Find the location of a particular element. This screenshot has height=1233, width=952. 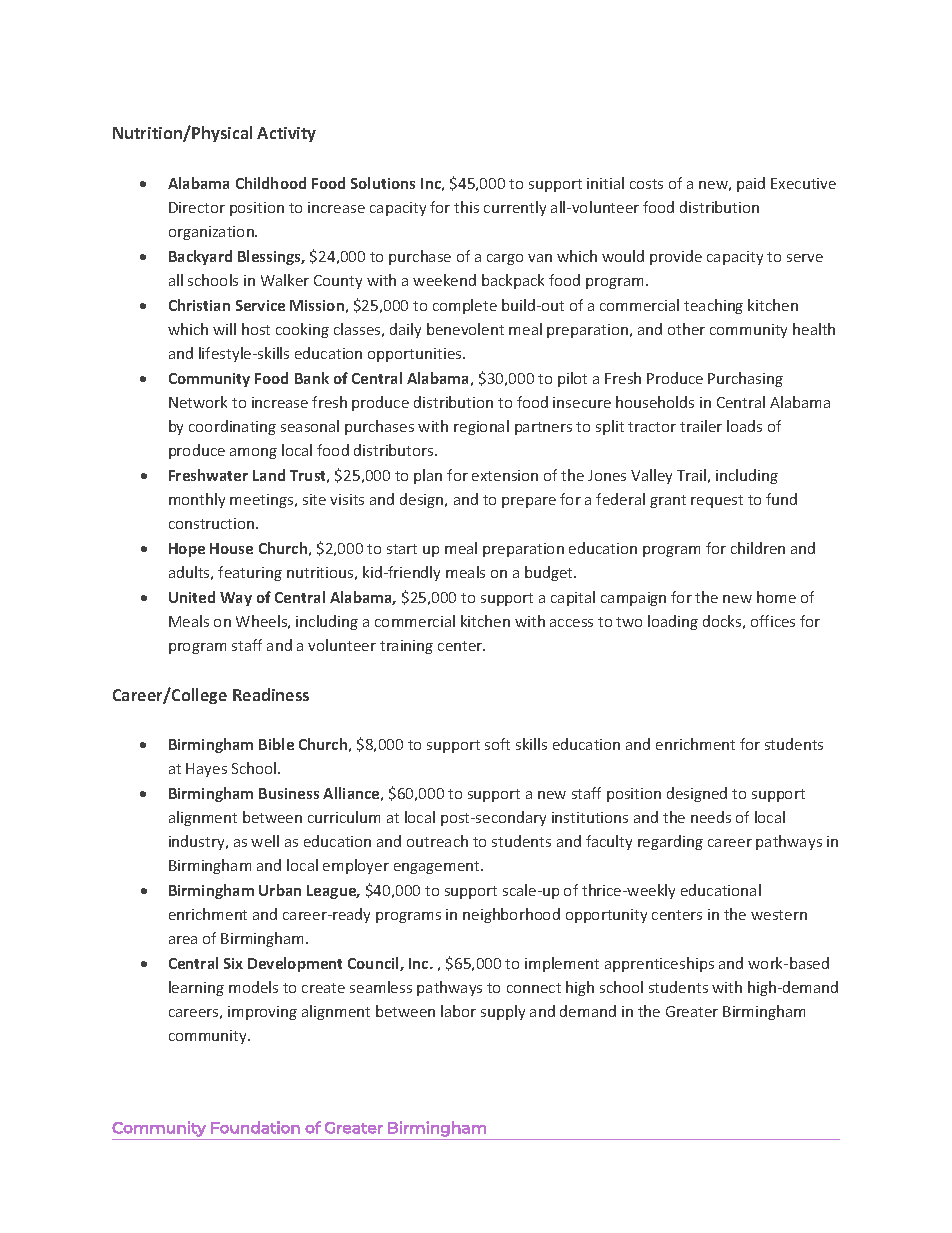

connect is located at coordinates (534, 988).
